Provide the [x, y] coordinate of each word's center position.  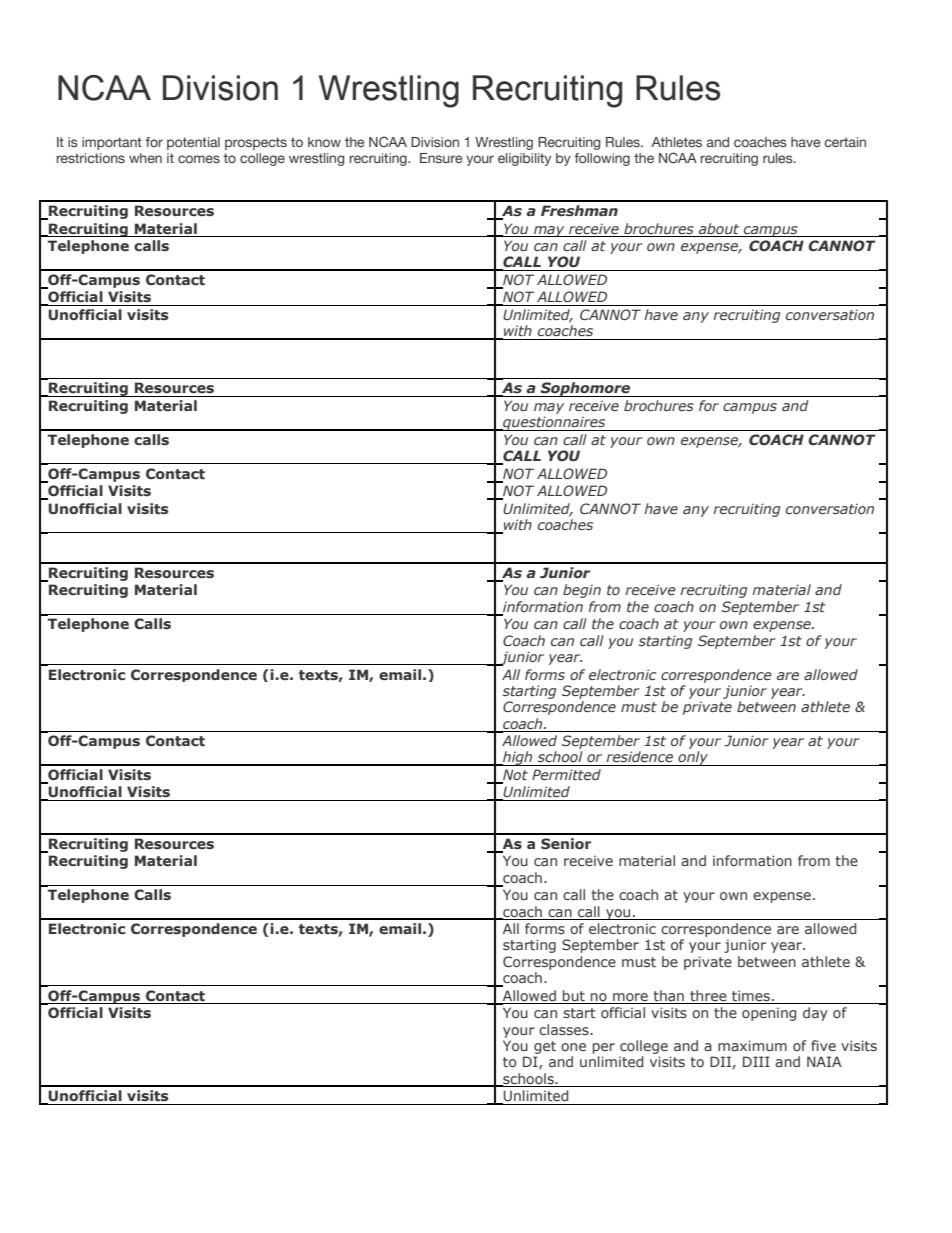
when [145, 158]
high [518, 758]
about [719, 228]
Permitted [566, 774]
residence [639, 756]
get [545, 1047]
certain [845, 142]
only [693, 758]
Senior [566, 843]
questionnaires [554, 423]
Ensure [441, 158]
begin [582, 591]
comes [199, 159]
